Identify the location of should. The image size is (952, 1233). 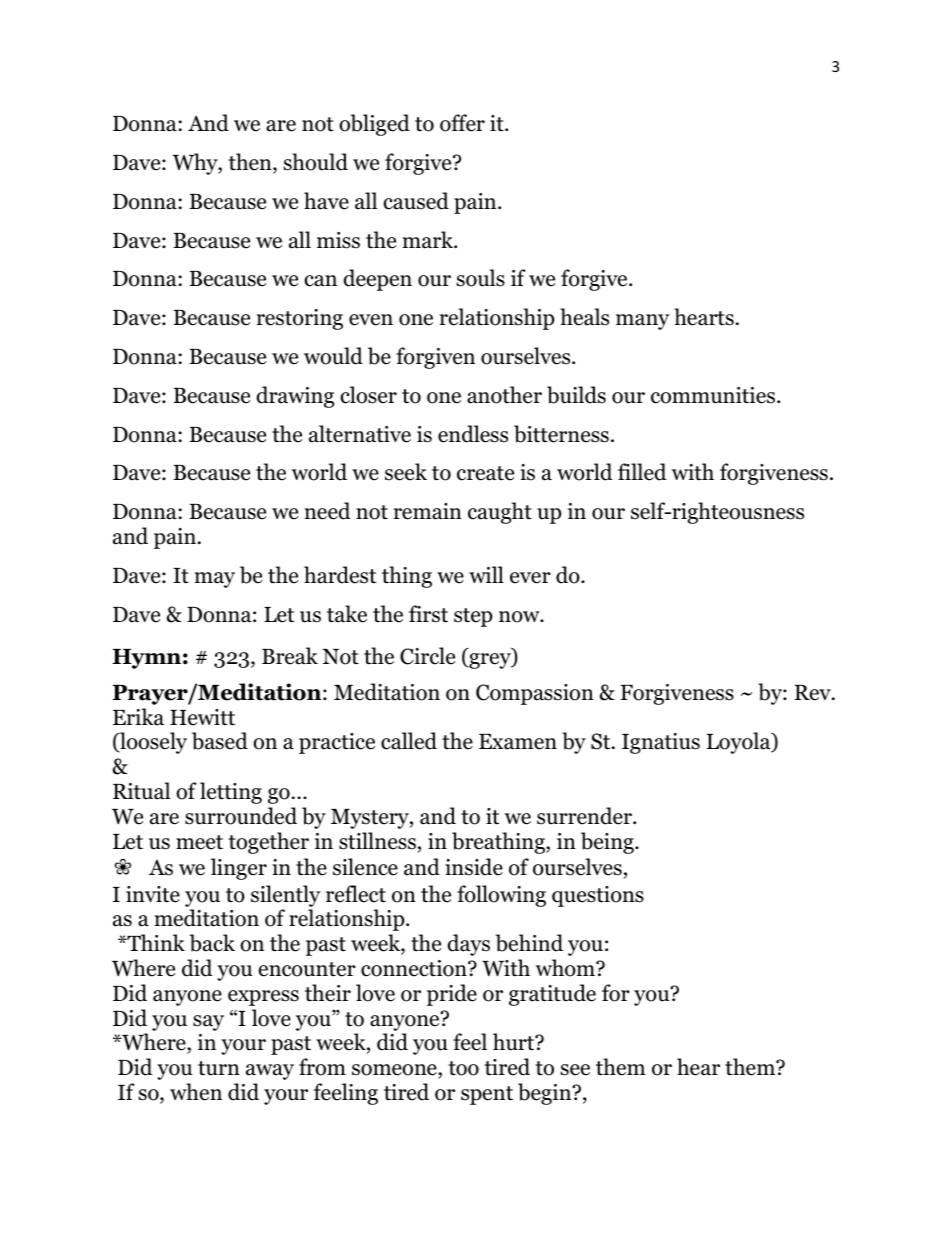
(316, 162).
